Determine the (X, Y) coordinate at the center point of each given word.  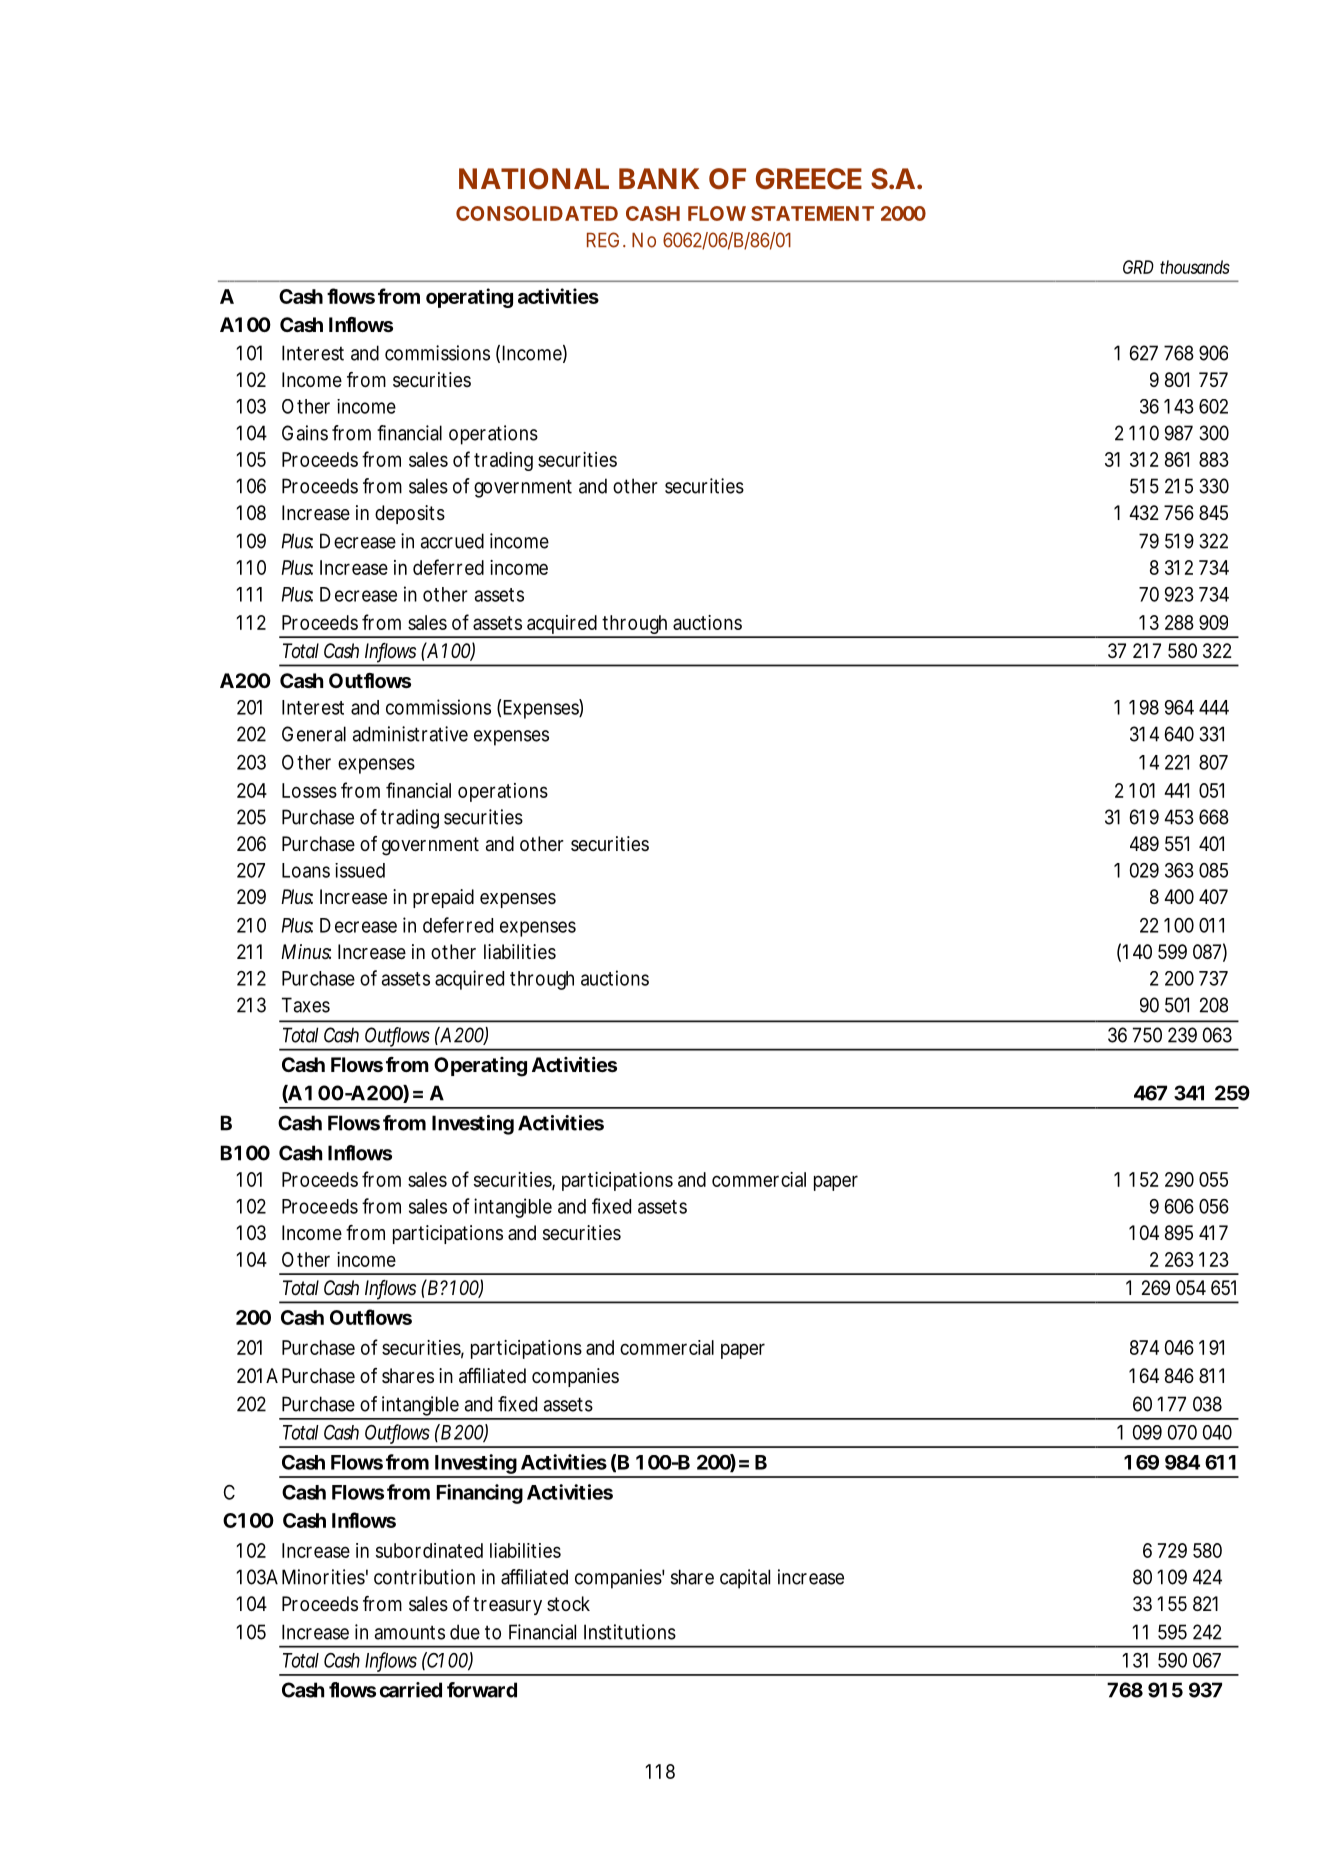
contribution (424, 1577)
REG (603, 240)
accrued (452, 541)
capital (745, 1579)
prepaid (443, 898)
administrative (410, 734)
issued (360, 870)
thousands (1195, 267)
